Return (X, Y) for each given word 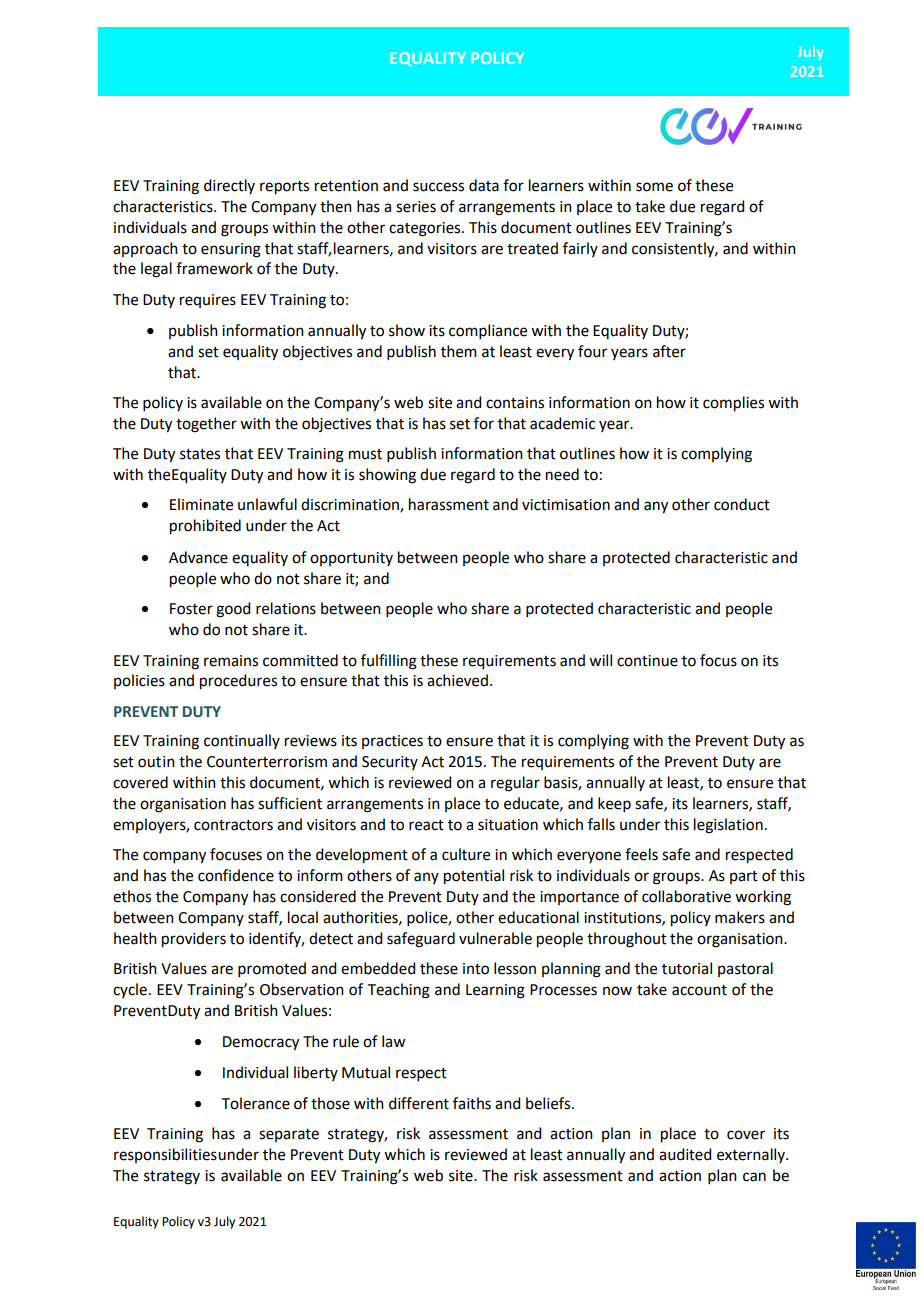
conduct (742, 504)
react (426, 825)
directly (229, 186)
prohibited (205, 527)
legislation (728, 826)
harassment (449, 504)
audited (685, 1154)
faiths (472, 1103)
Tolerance (256, 1103)
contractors (233, 825)
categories (426, 229)
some (654, 187)
